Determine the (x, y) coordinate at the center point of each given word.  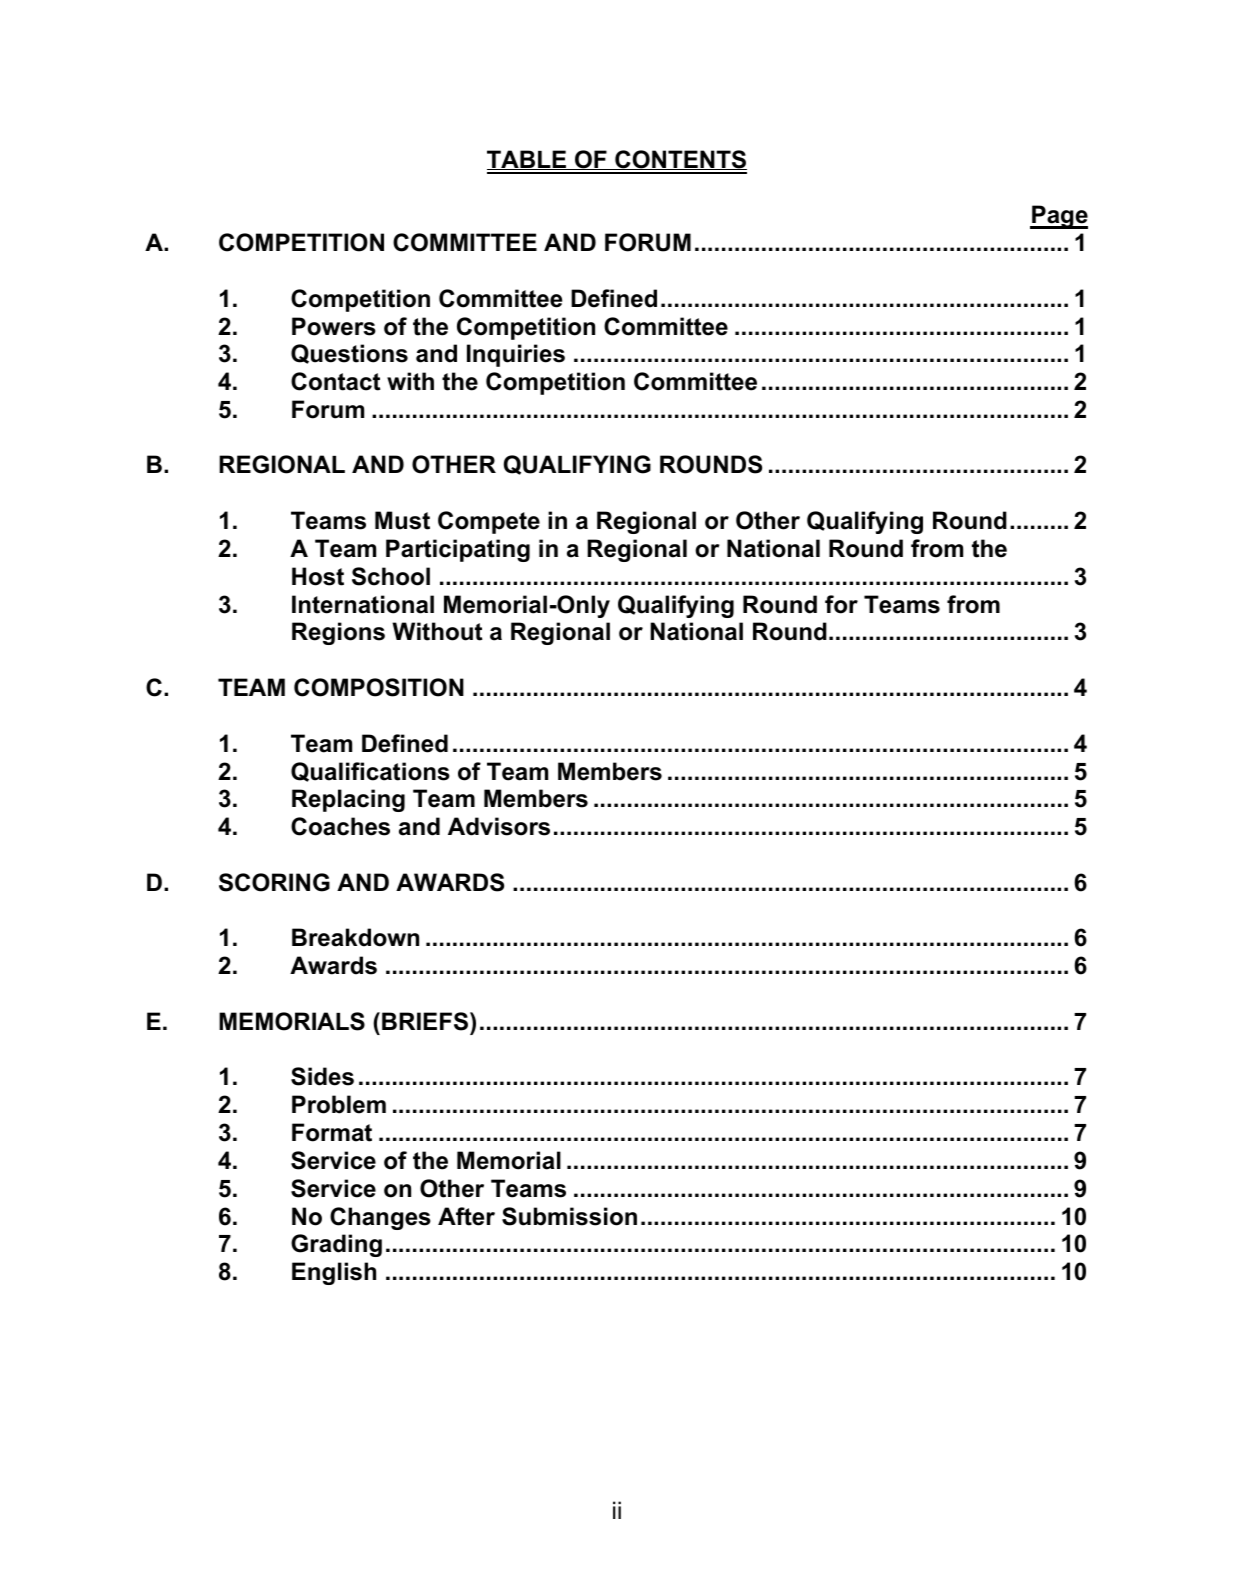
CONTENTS (680, 160)
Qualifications (370, 772)
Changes (380, 1218)
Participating (458, 550)
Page (1059, 217)
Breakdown (355, 937)
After (466, 1216)
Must (402, 520)
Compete (489, 522)
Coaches (340, 826)
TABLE (528, 160)
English (334, 1273)
